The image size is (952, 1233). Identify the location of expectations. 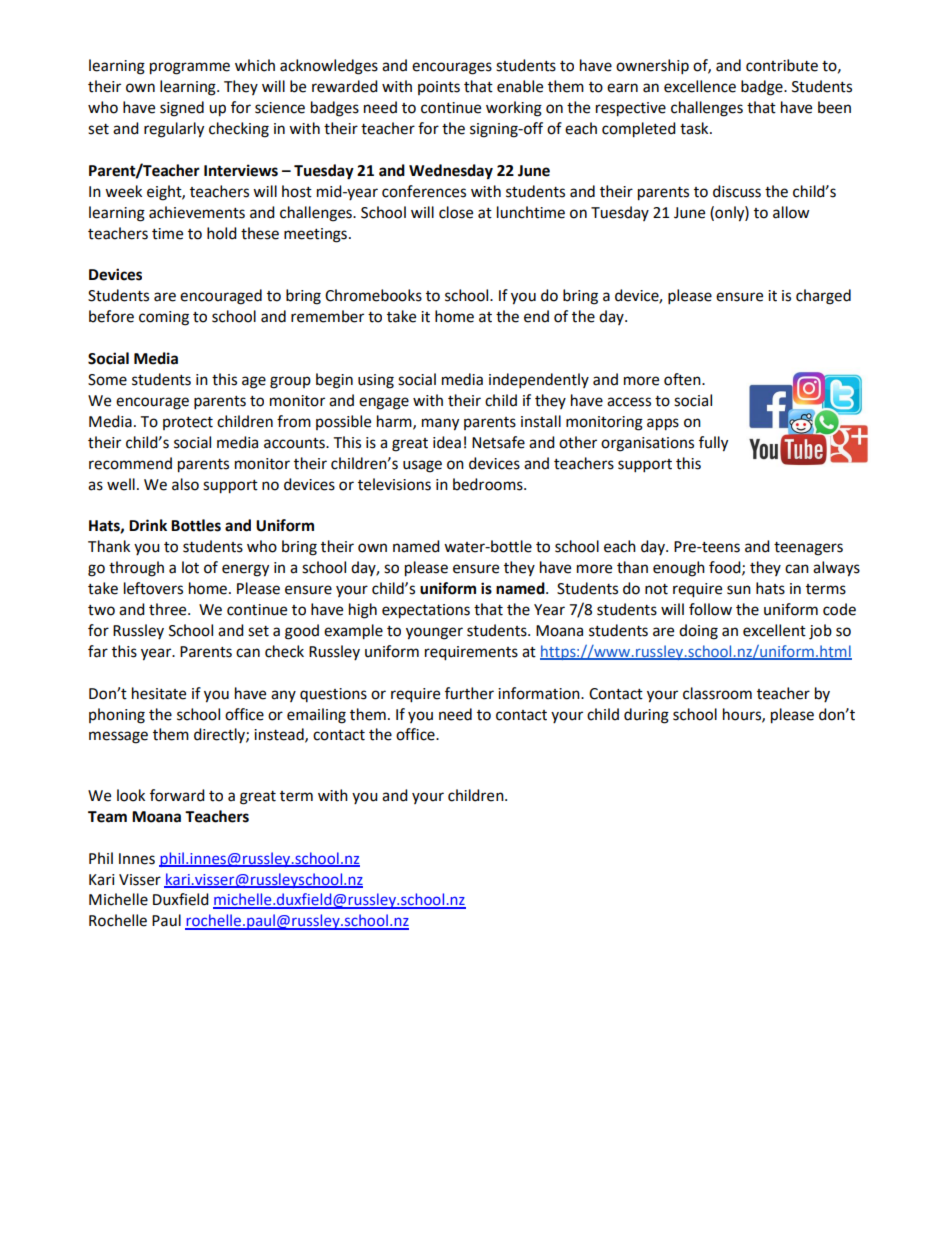
(426, 611).
